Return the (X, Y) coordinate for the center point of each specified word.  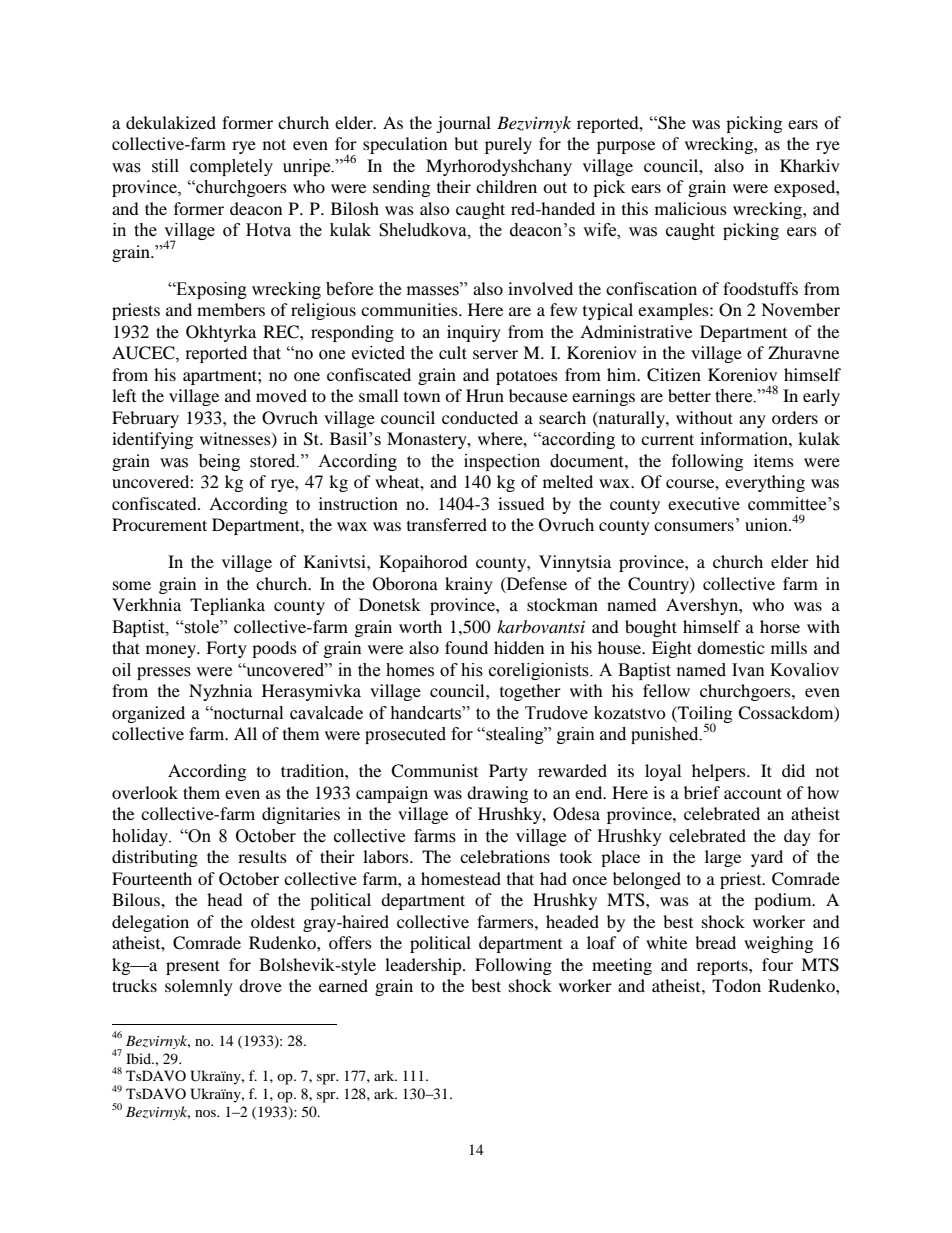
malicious (691, 208)
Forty (226, 649)
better (689, 395)
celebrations (505, 856)
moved (281, 395)
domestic (730, 647)
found (466, 647)
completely (231, 167)
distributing (155, 858)
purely (508, 145)
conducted (480, 417)
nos (206, 1113)
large (723, 858)
